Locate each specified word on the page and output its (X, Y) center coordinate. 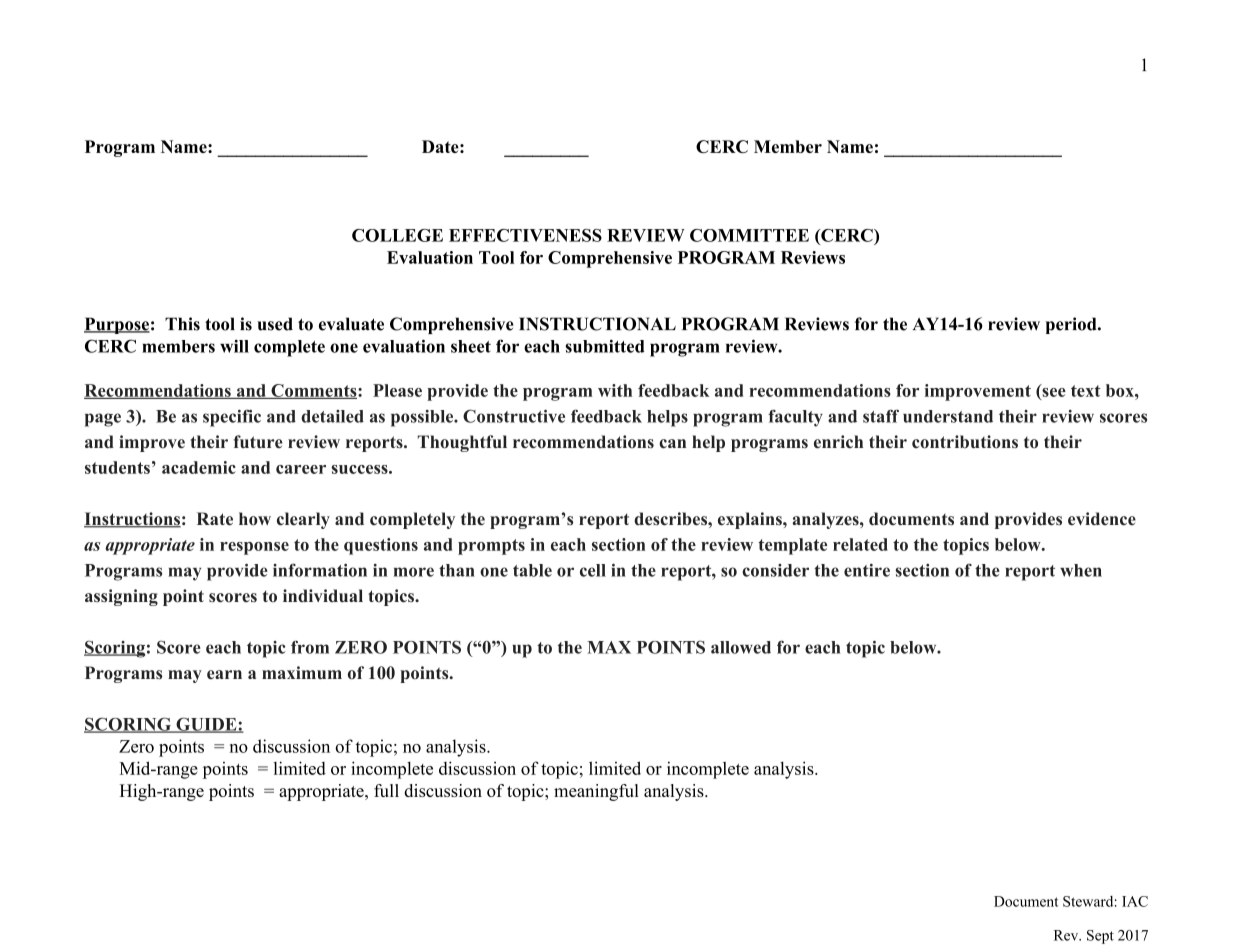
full (386, 790)
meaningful (596, 792)
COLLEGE (397, 235)
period (1072, 325)
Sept (1100, 937)
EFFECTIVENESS (525, 235)
